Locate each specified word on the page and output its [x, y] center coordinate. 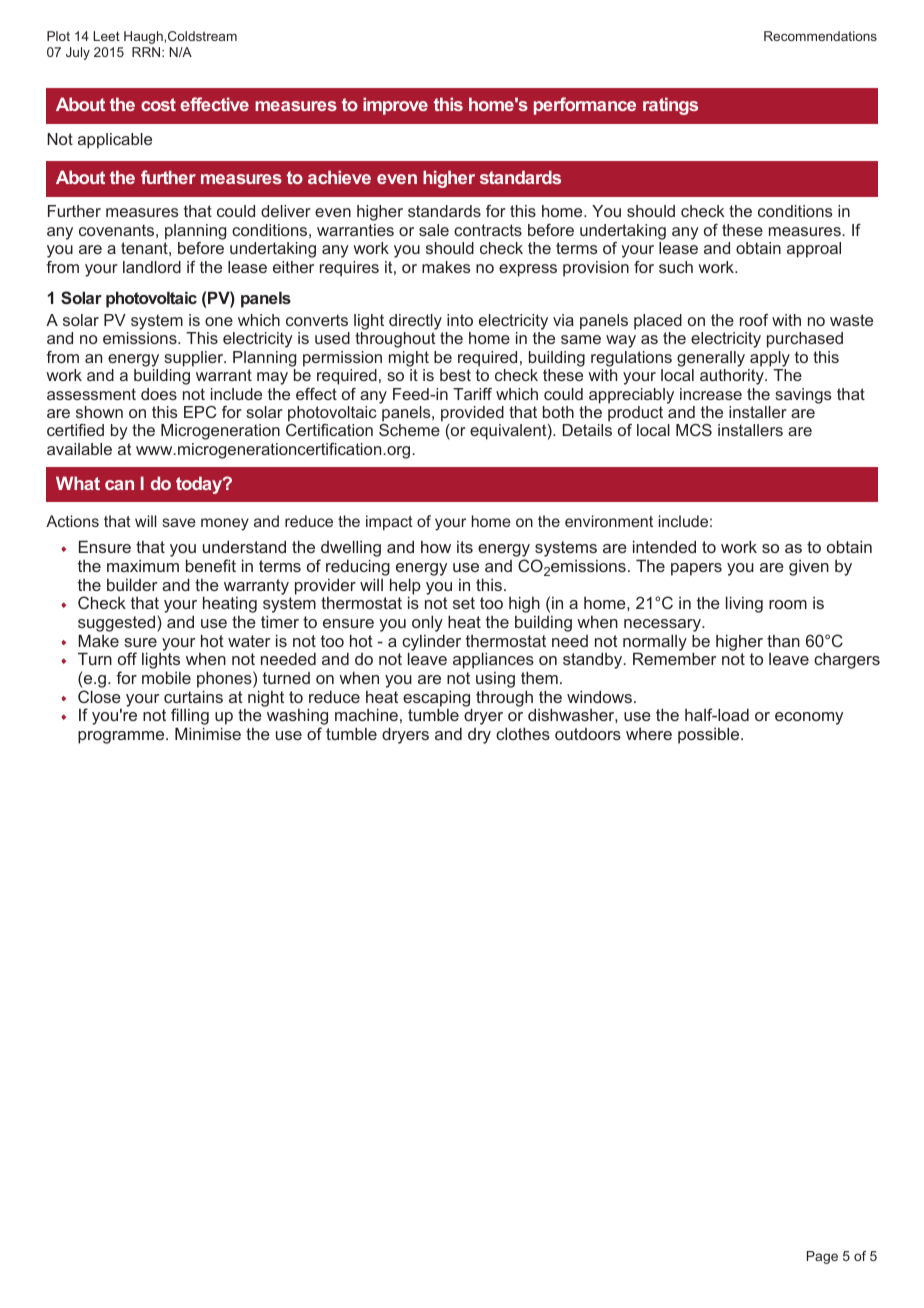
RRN [147, 52]
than [783, 641]
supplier [195, 359]
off [127, 658]
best [455, 375]
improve [395, 106]
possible [710, 735]
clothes [523, 733]
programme [122, 737]
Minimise [208, 733]
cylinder [431, 643]
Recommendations [820, 36]
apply [770, 359]
